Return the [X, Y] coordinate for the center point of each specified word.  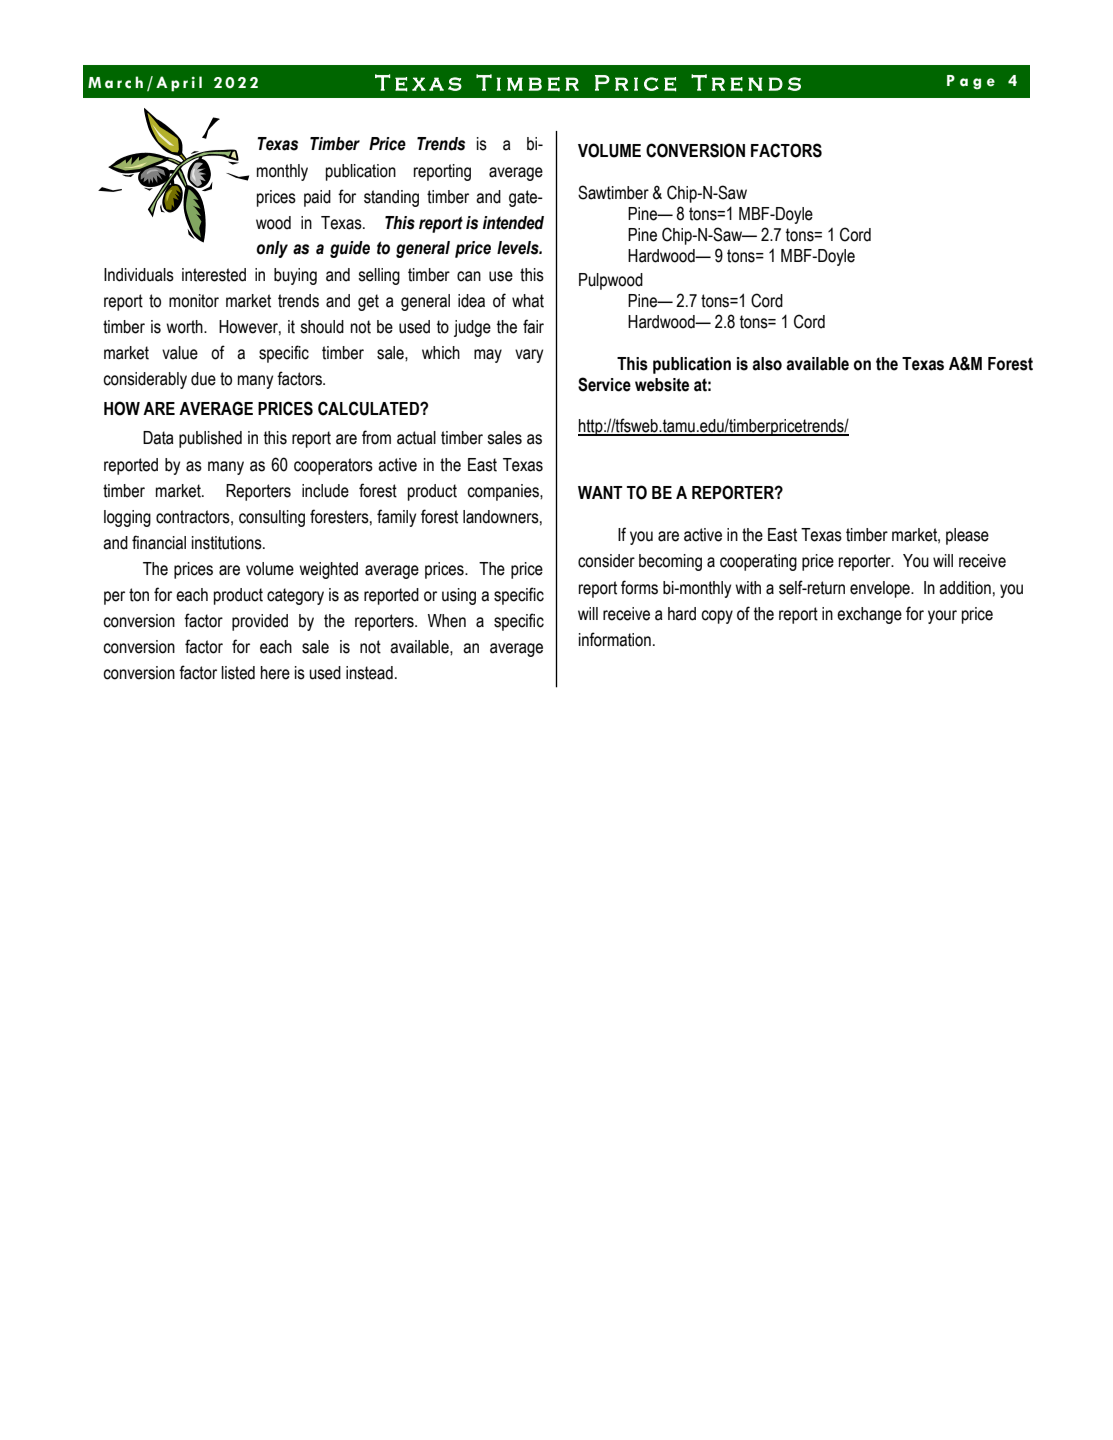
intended [513, 223]
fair [533, 326]
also [767, 364]
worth [185, 327]
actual [416, 438]
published [210, 439]
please [967, 536]
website [662, 385]
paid [317, 198]
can [469, 276]
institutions [228, 543]
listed [238, 673]
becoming [670, 562]
